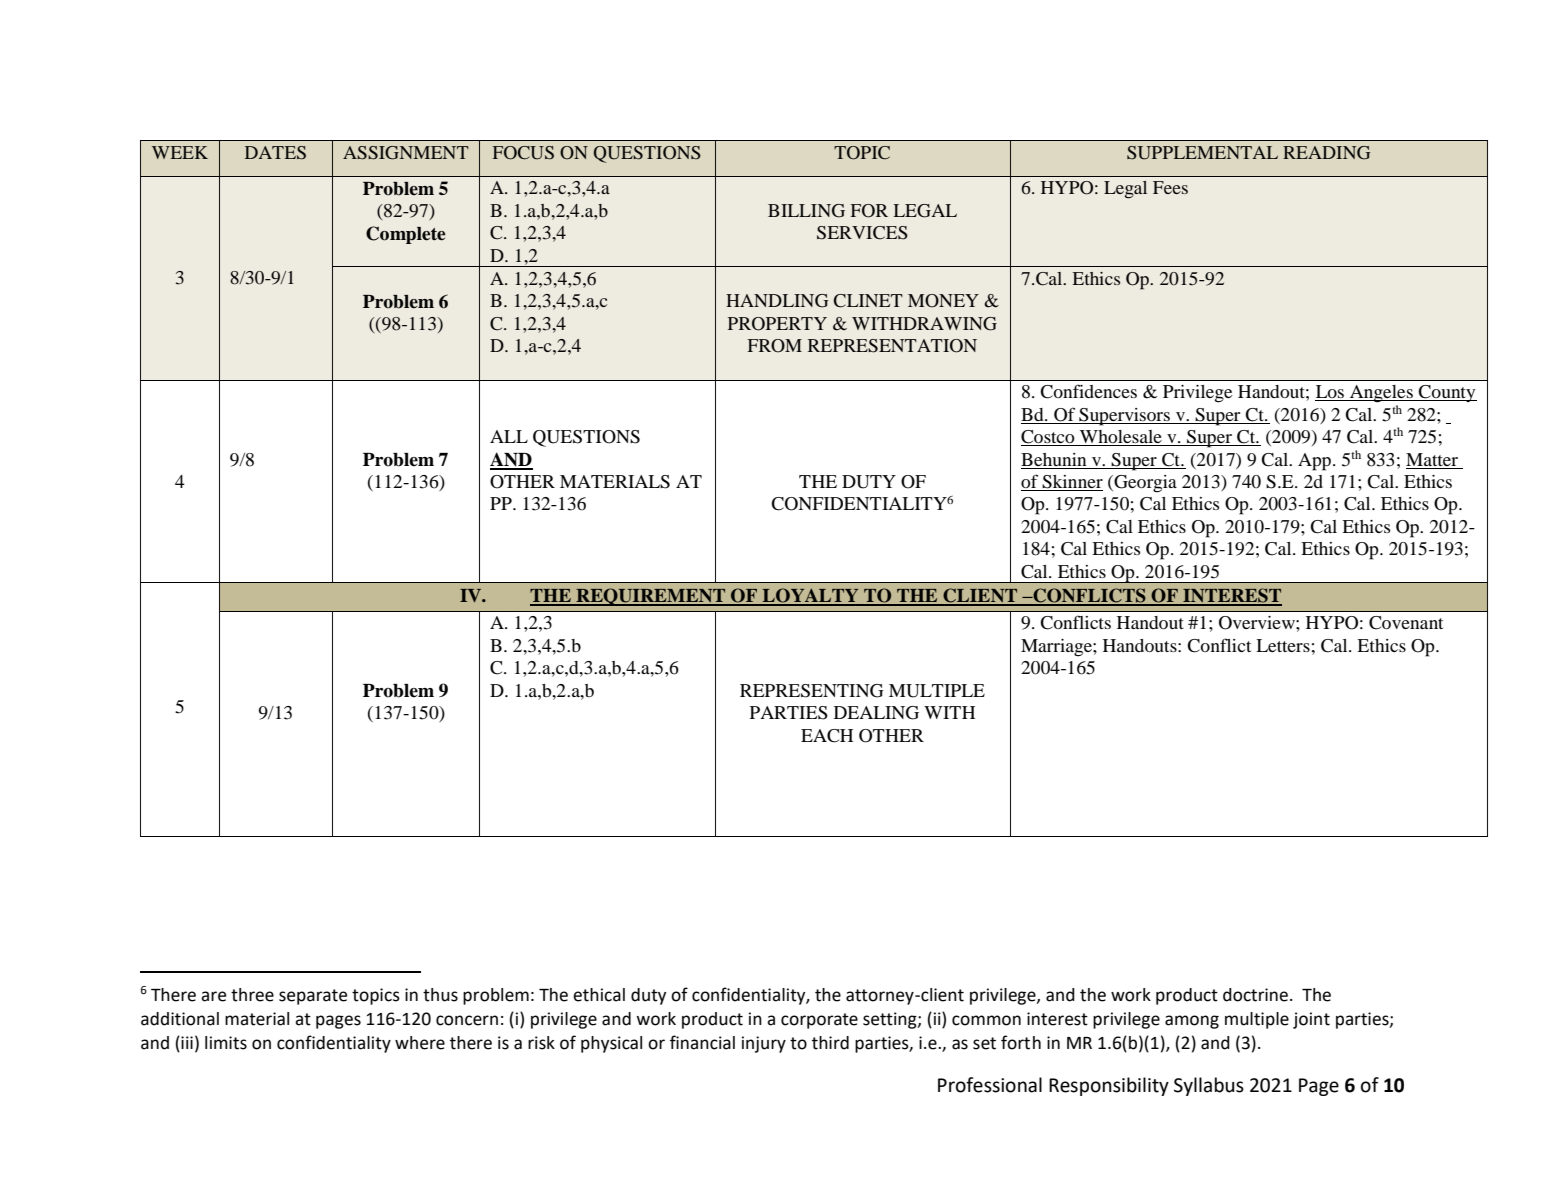 Image resolution: width=1545 pixels, height=1194 pixels. What do you see at coordinates (420, 1043) in the screenshot?
I see `where` at bounding box center [420, 1043].
